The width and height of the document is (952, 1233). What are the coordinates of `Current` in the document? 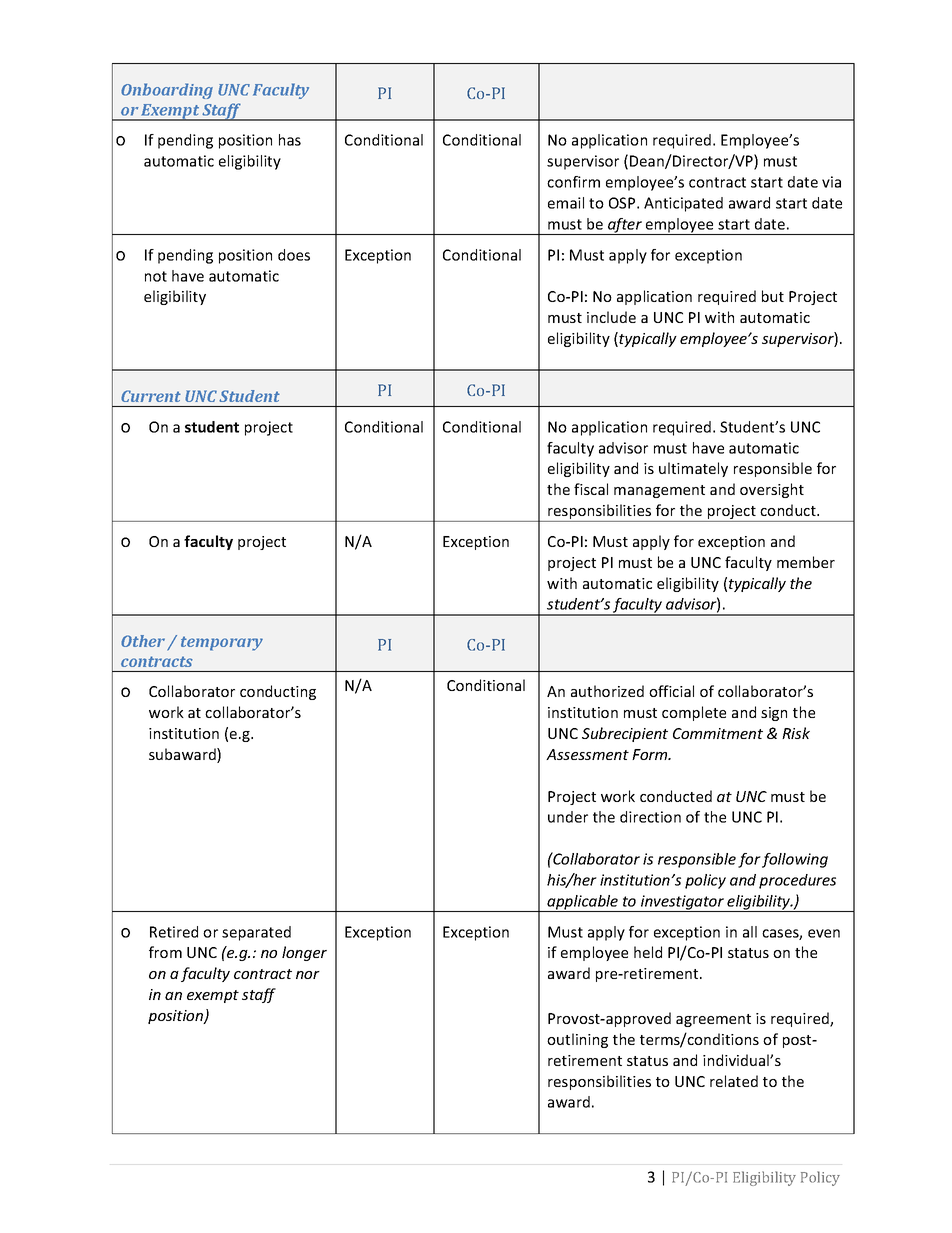 It's located at (151, 396).
